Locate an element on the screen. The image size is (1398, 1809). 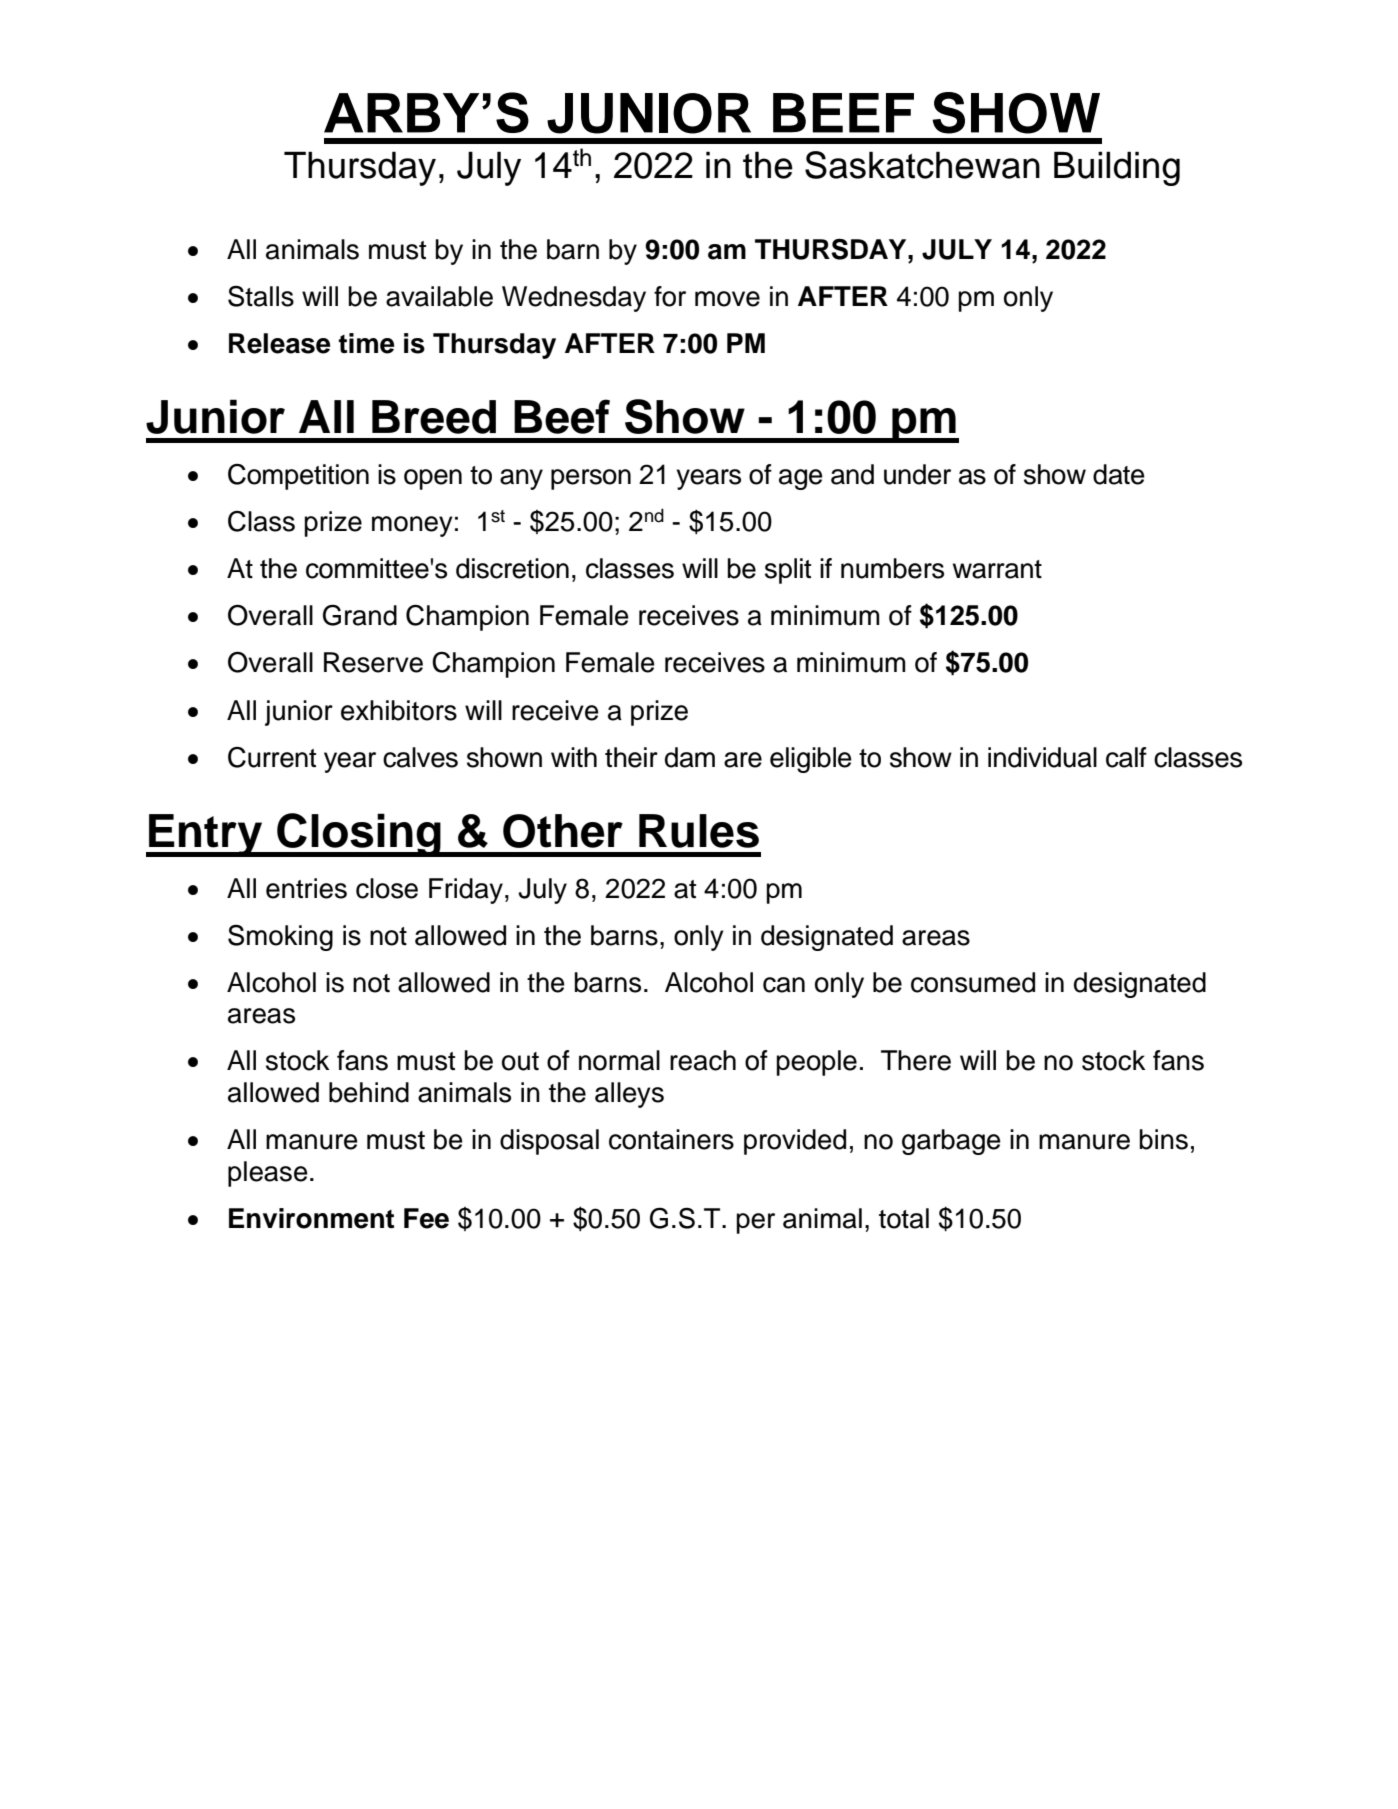
Building is located at coordinates (1117, 168).
